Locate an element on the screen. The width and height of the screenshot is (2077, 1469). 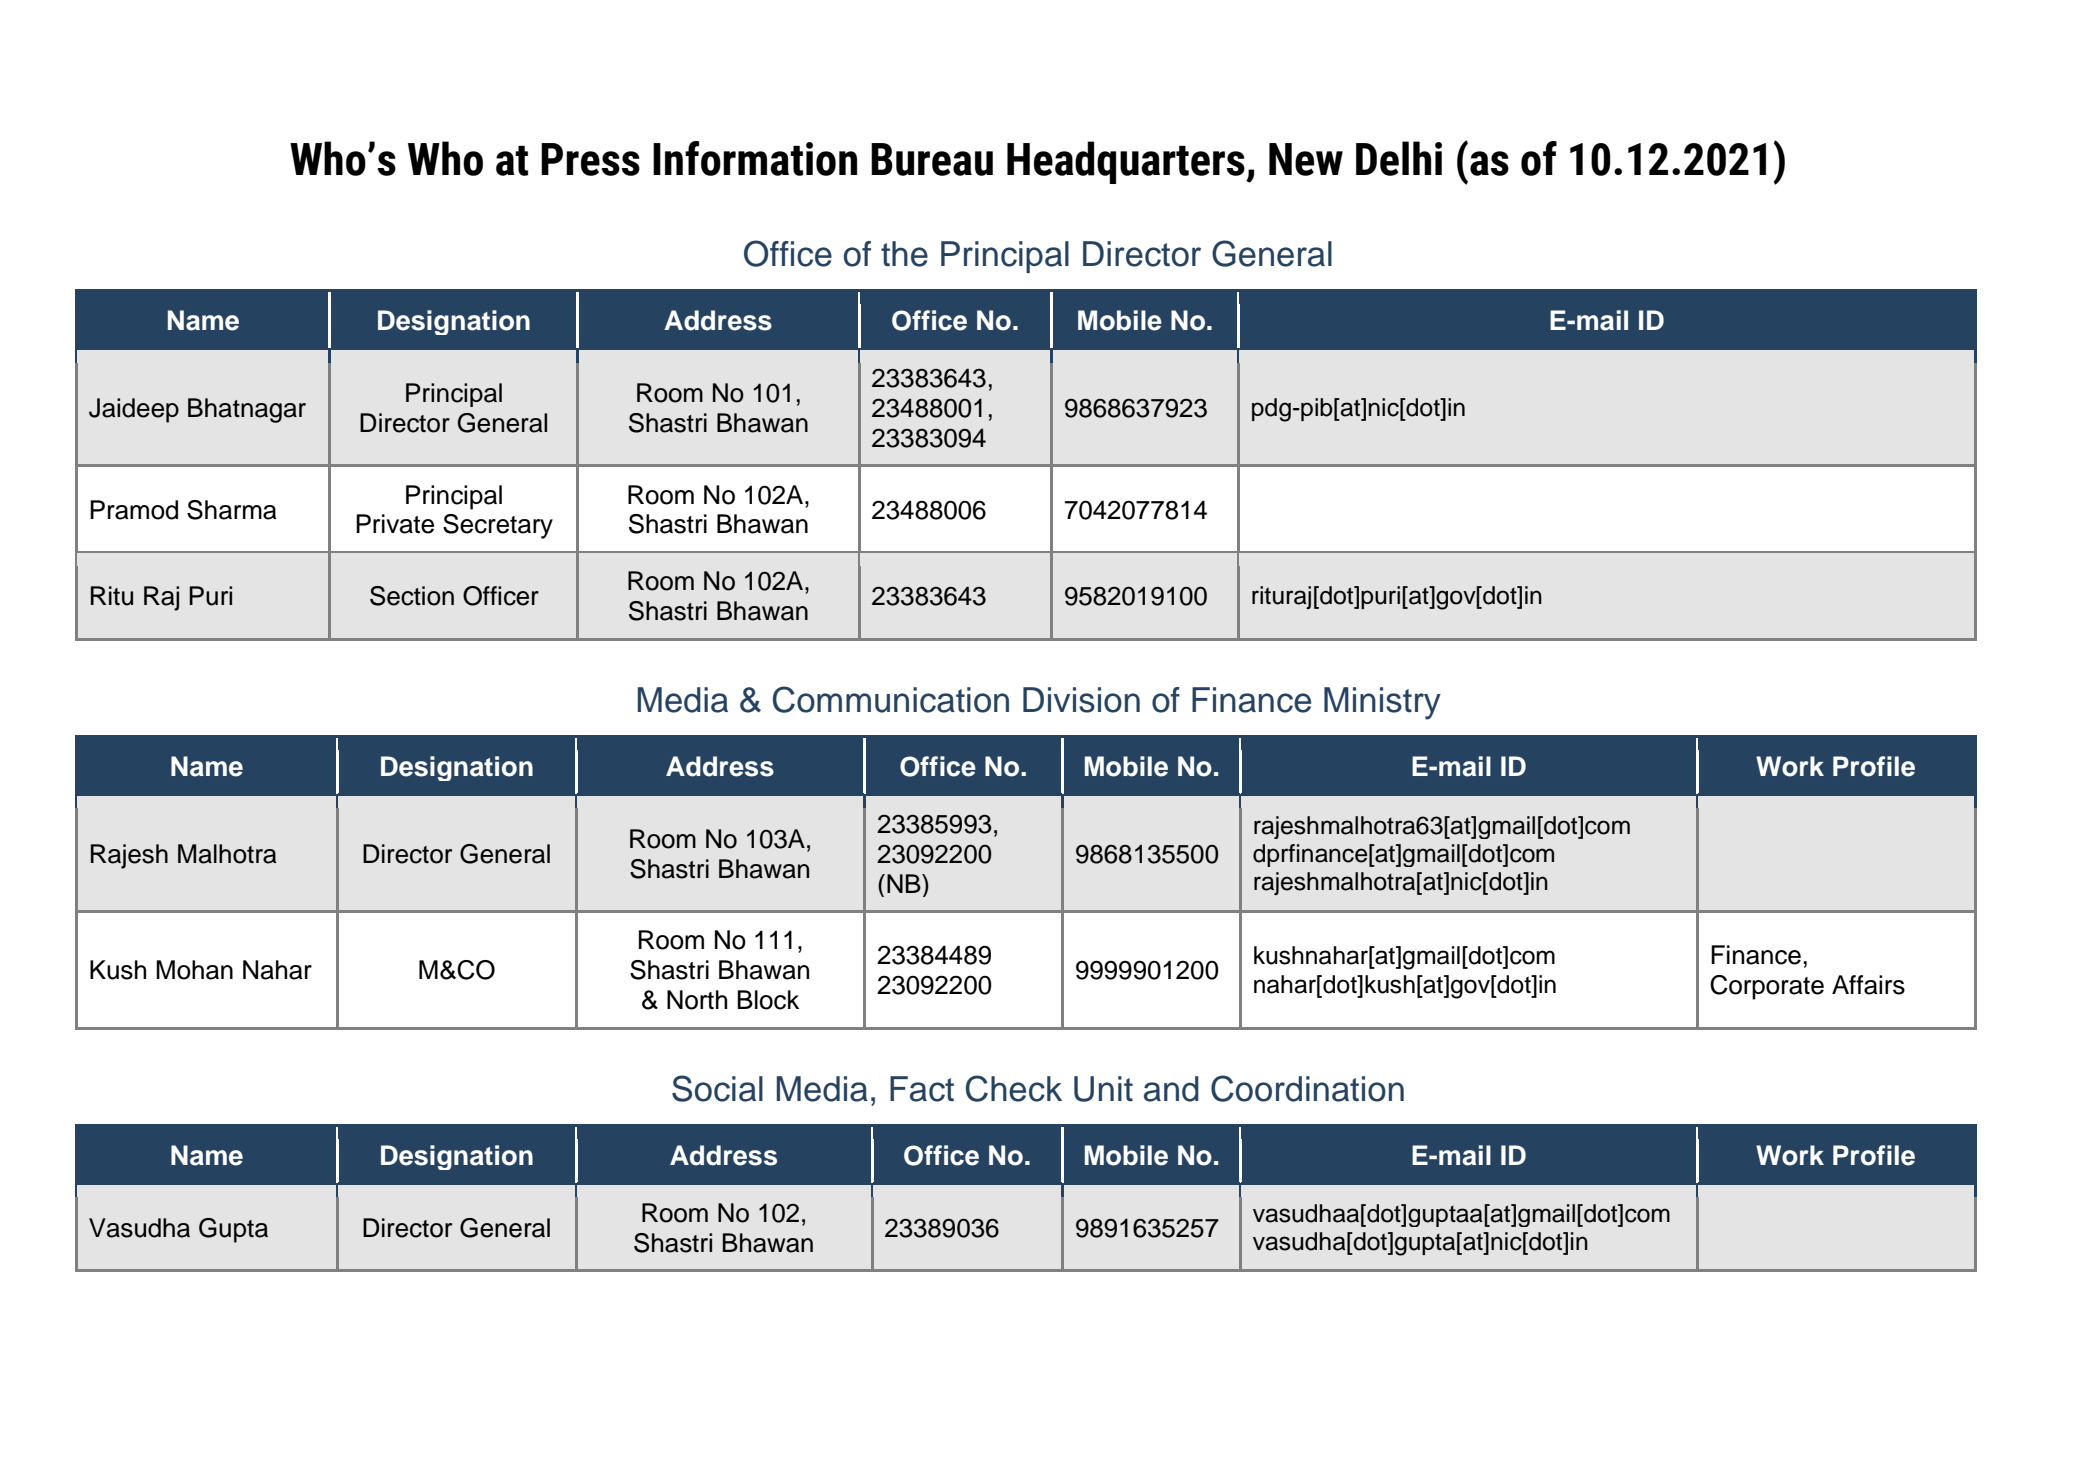
Delhi is located at coordinates (1399, 158).
